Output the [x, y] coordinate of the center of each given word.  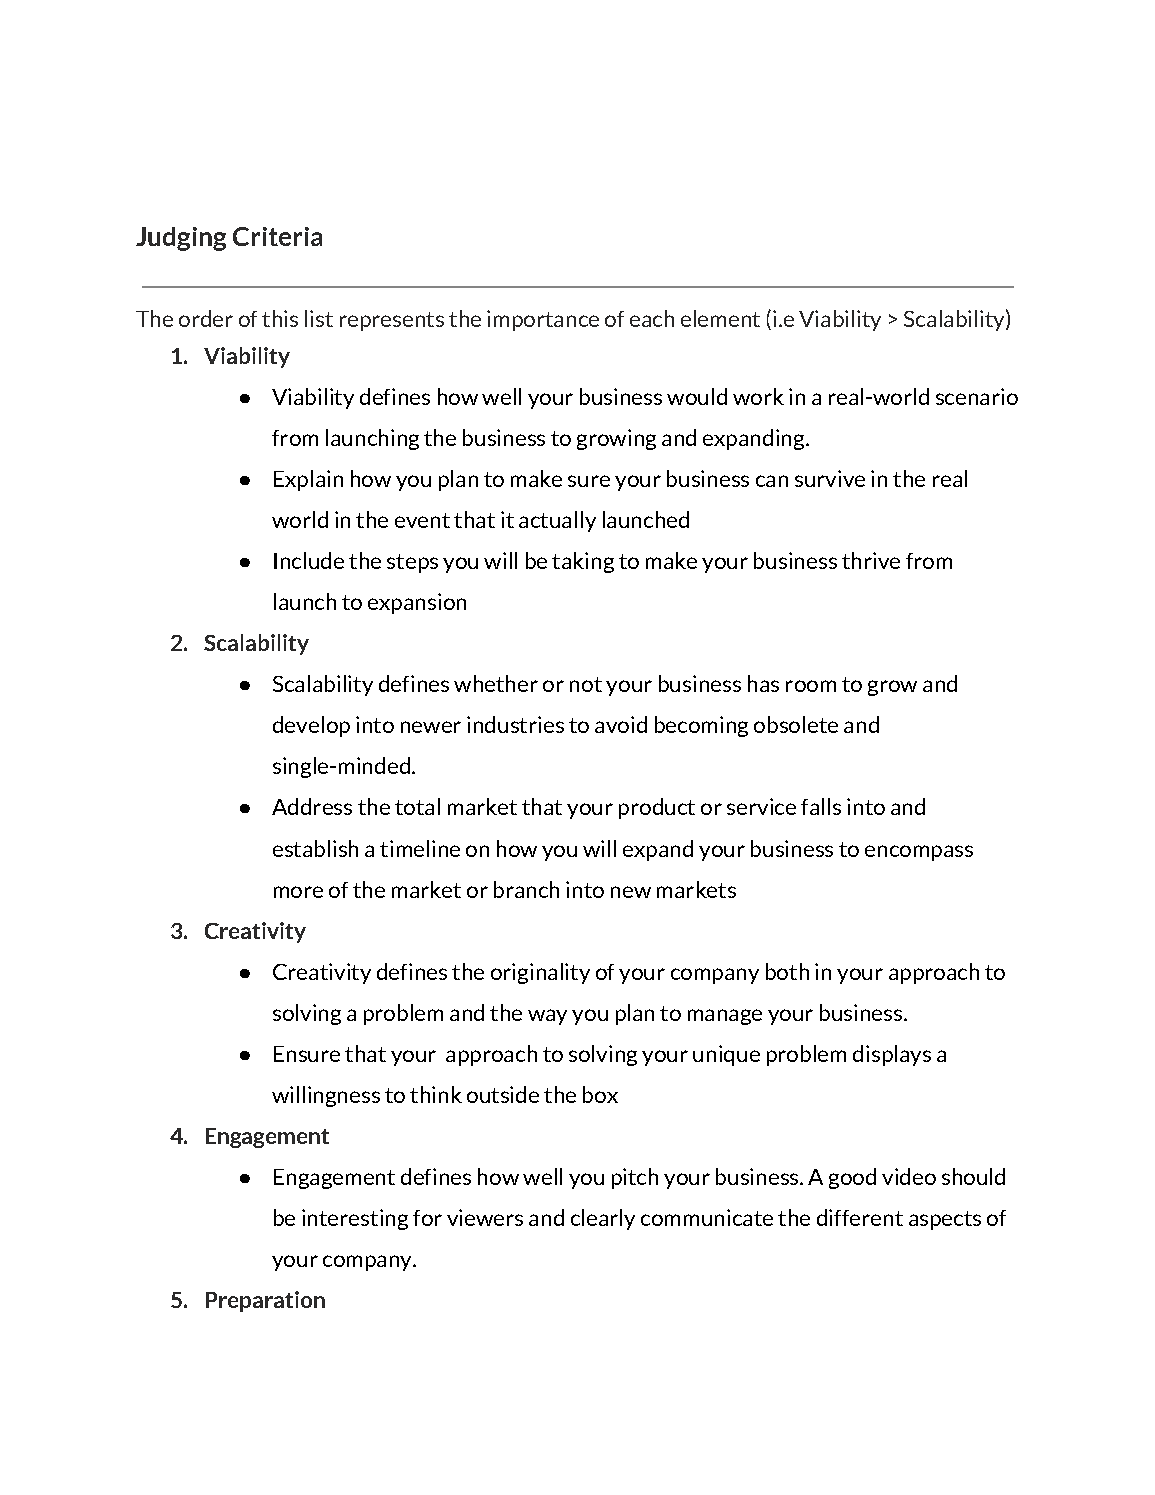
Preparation [265, 1301]
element [720, 318]
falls [821, 806]
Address [312, 806]
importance [543, 320]
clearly [603, 1219]
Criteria [277, 236]
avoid [621, 724]
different [860, 1217]
